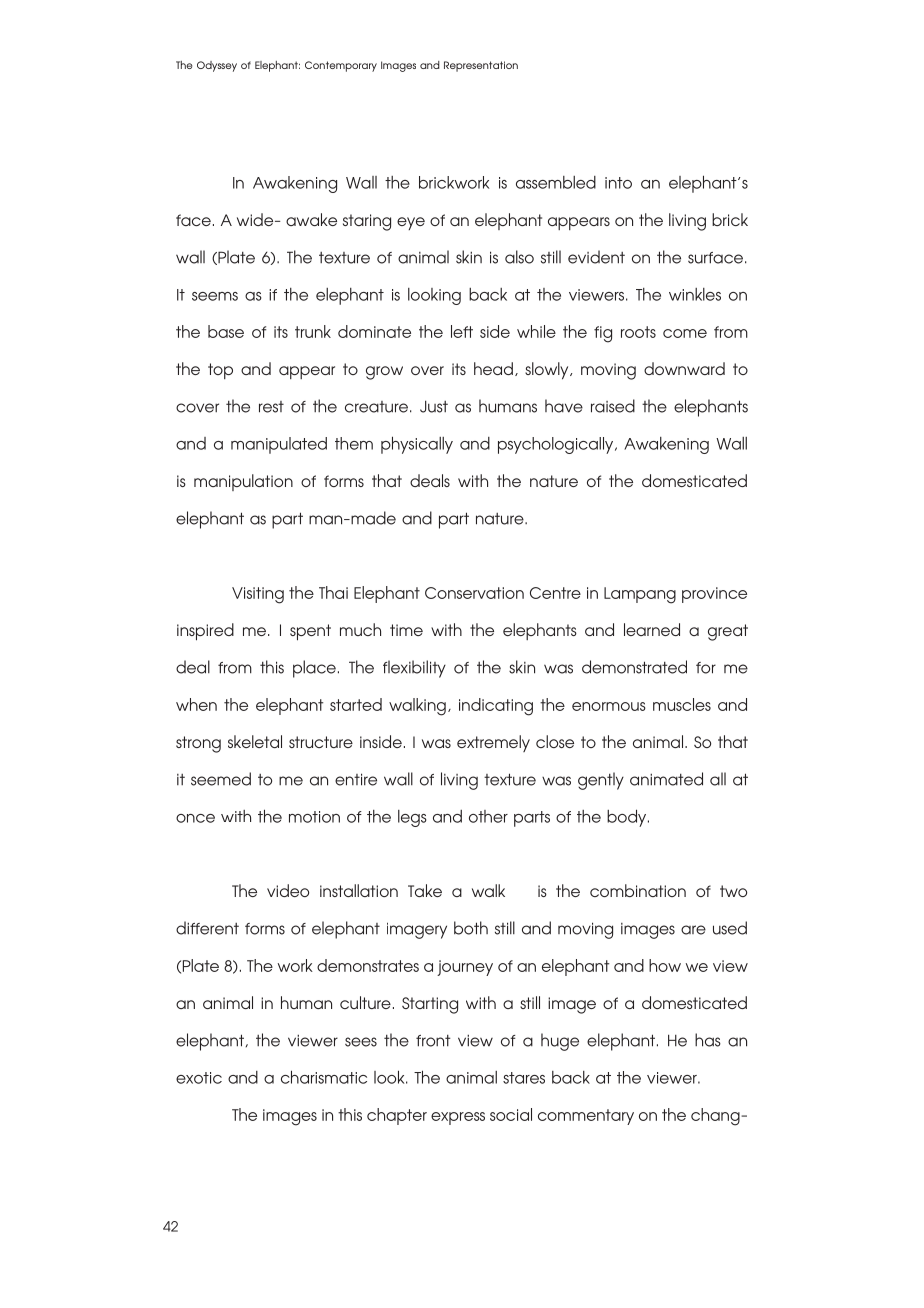 Image resolution: width=924 pixels, height=1308 pixels. I want to click on body, so click(628, 818).
